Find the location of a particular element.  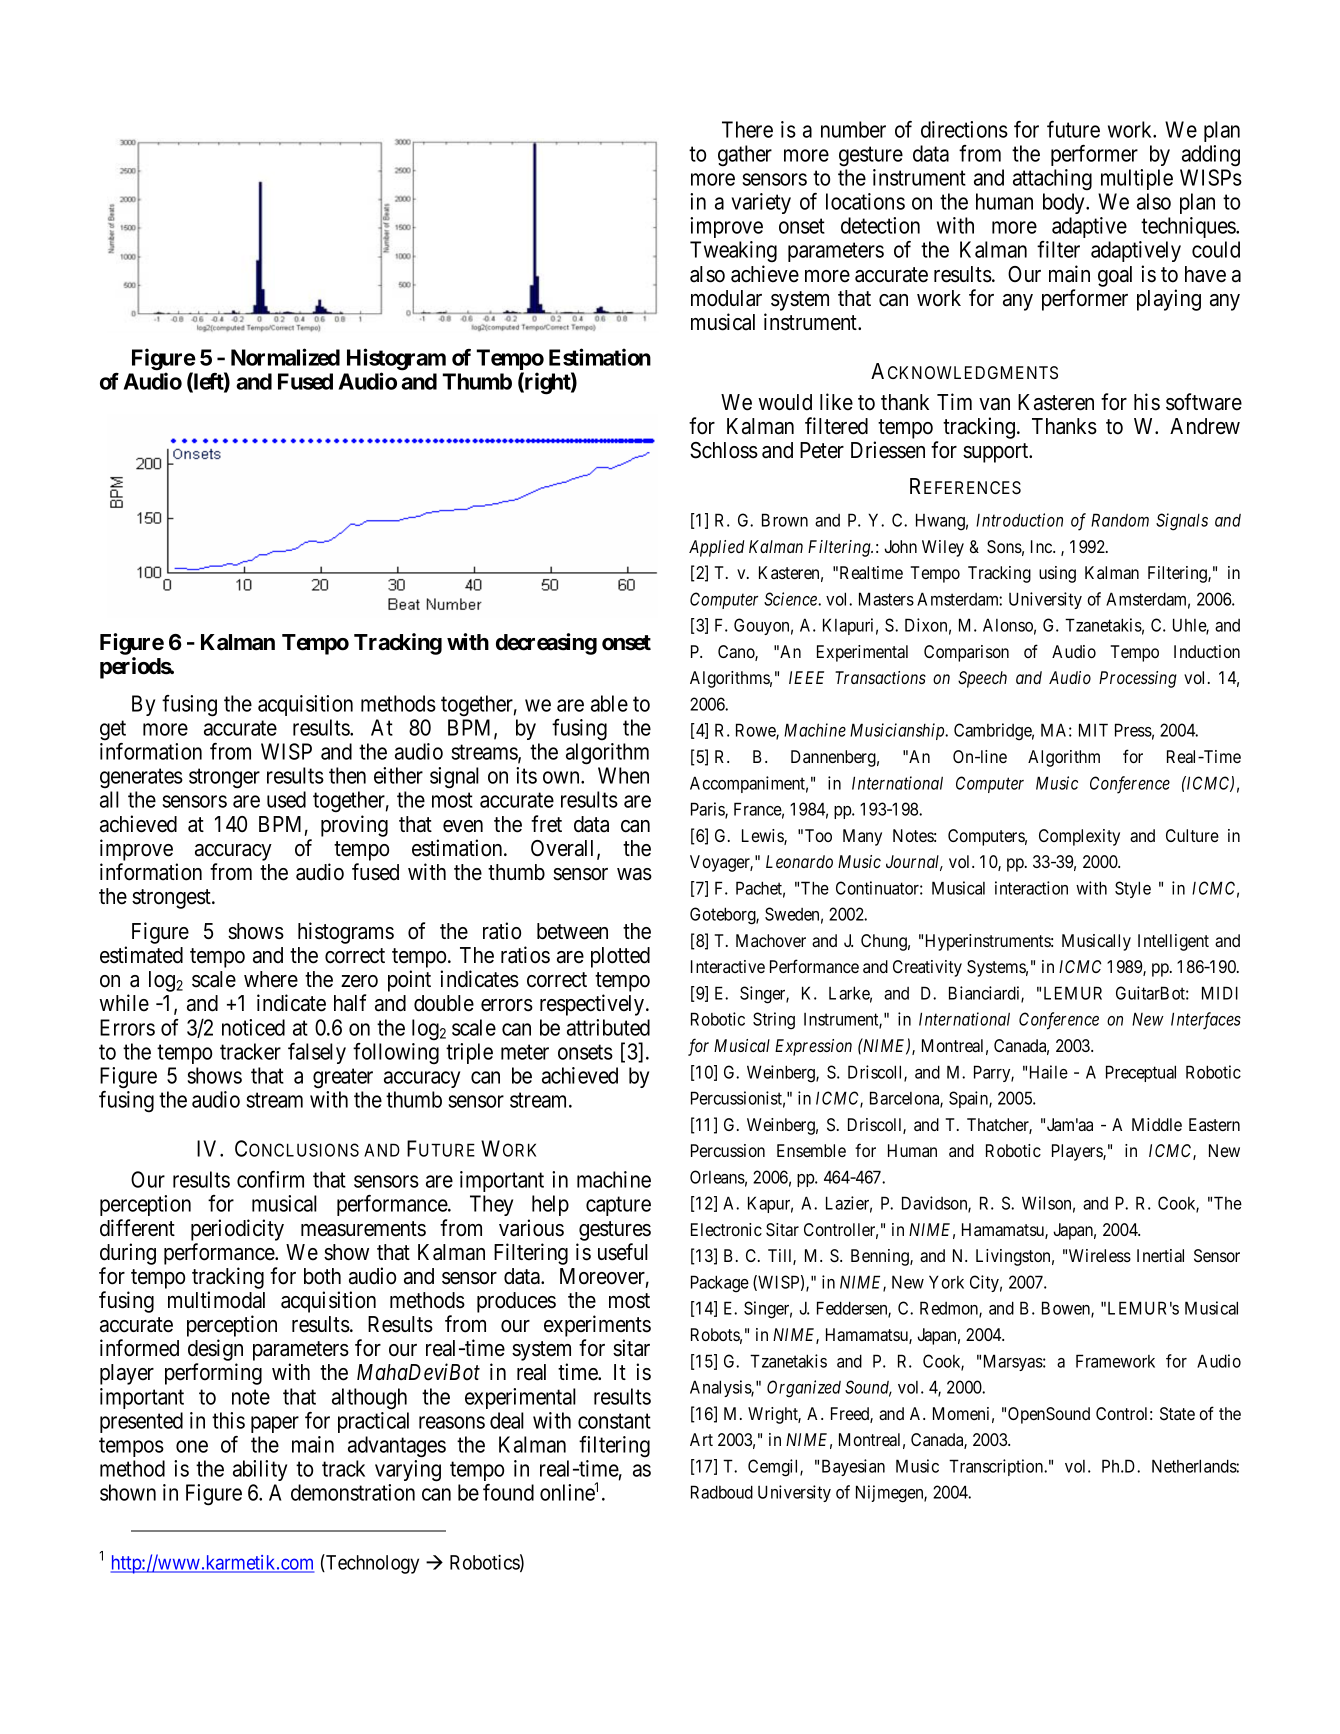

ability is located at coordinates (260, 1470).
